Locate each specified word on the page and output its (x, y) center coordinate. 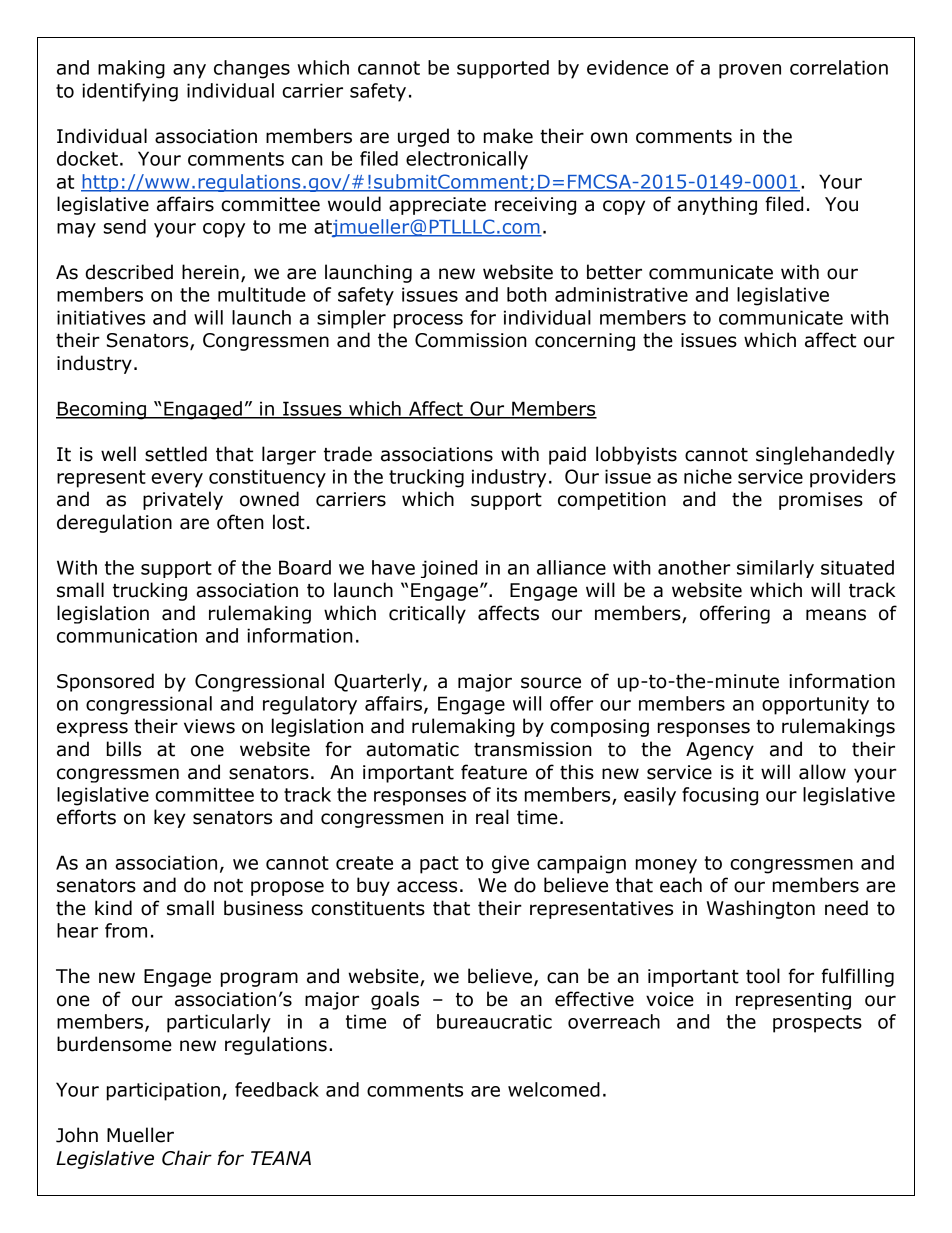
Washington (761, 909)
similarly (775, 569)
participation (163, 1091)
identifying (130, 92)
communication (127, 635)
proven (750, 71)
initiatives (101, 317)
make (508, 136)
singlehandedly (825, 455)
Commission (471, 340)
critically (427, 614)
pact (439, 865)
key (170, 818)
